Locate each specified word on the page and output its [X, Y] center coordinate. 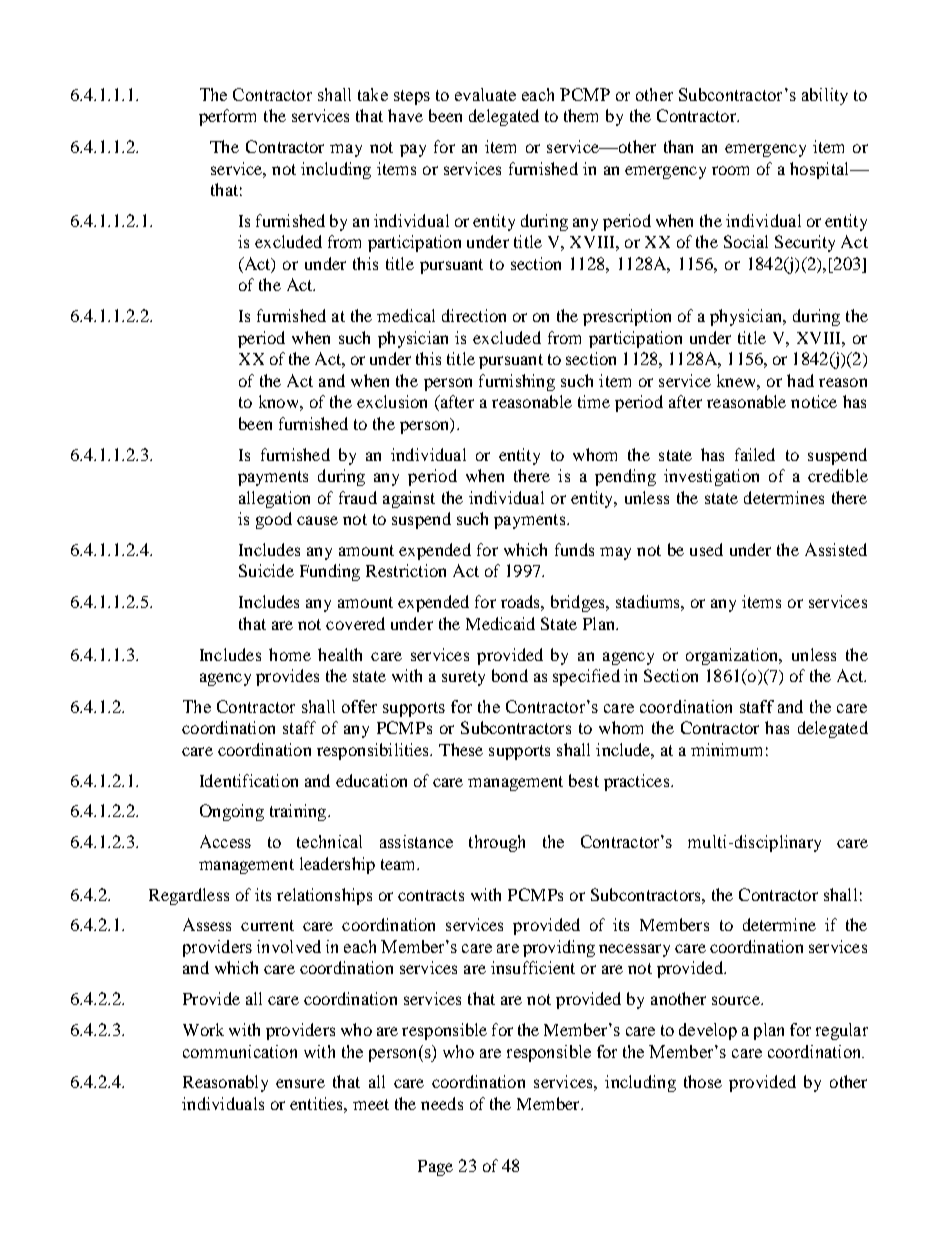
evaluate [485, 94]
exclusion [392, 401]
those [703, 1081]
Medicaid [500, 623]
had [800, 380]
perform [227, 117]
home [290, 654]
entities [317, 1103]
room [730, 170]
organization [733, 656]
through [497, 843]
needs [442, 1103]
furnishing [517, 382]
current [267, 925]
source [737, 1000]
